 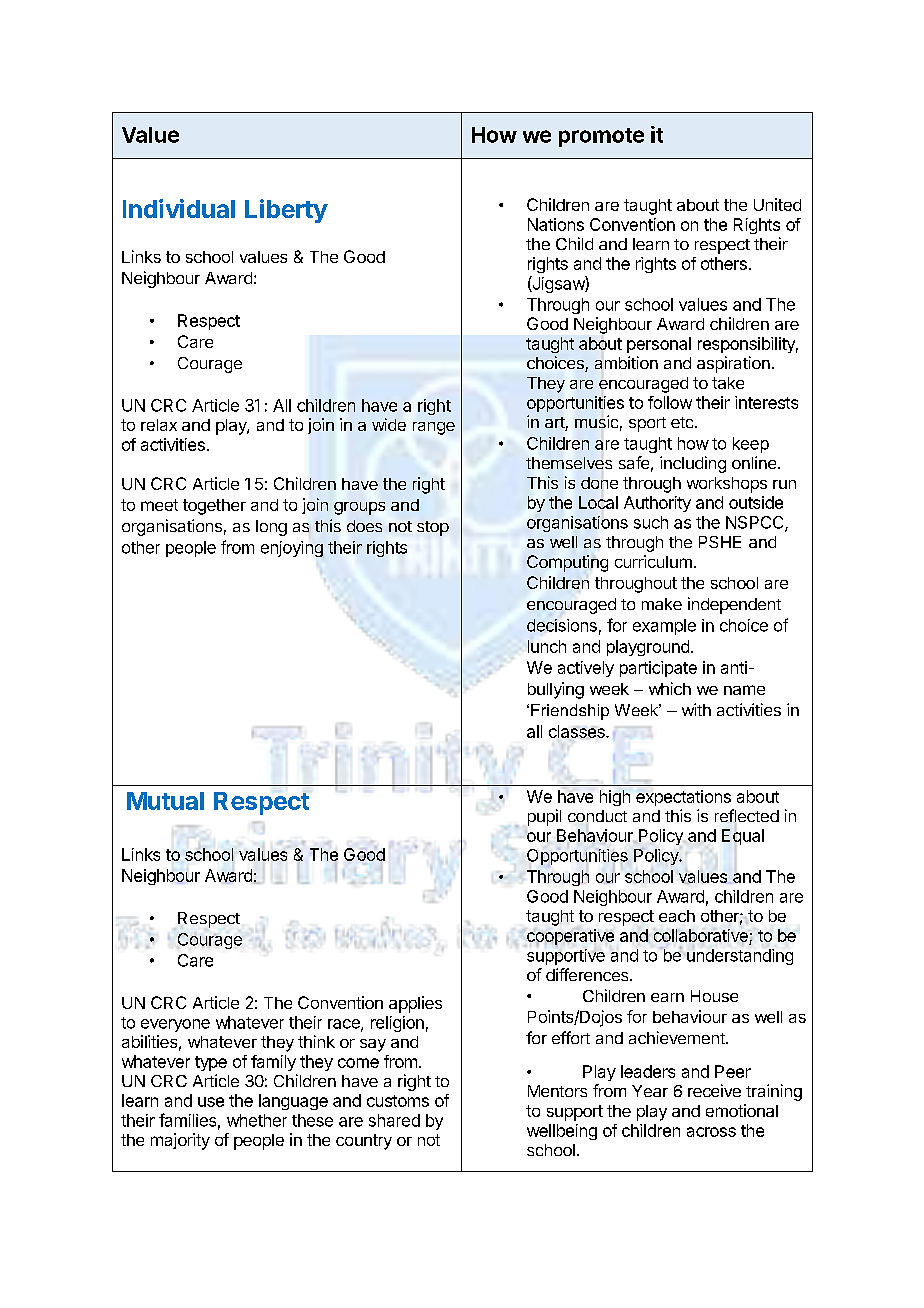 What do you see at coordinates (434, 428) in the document?
I see `range` at bounding box center [434, 428].
